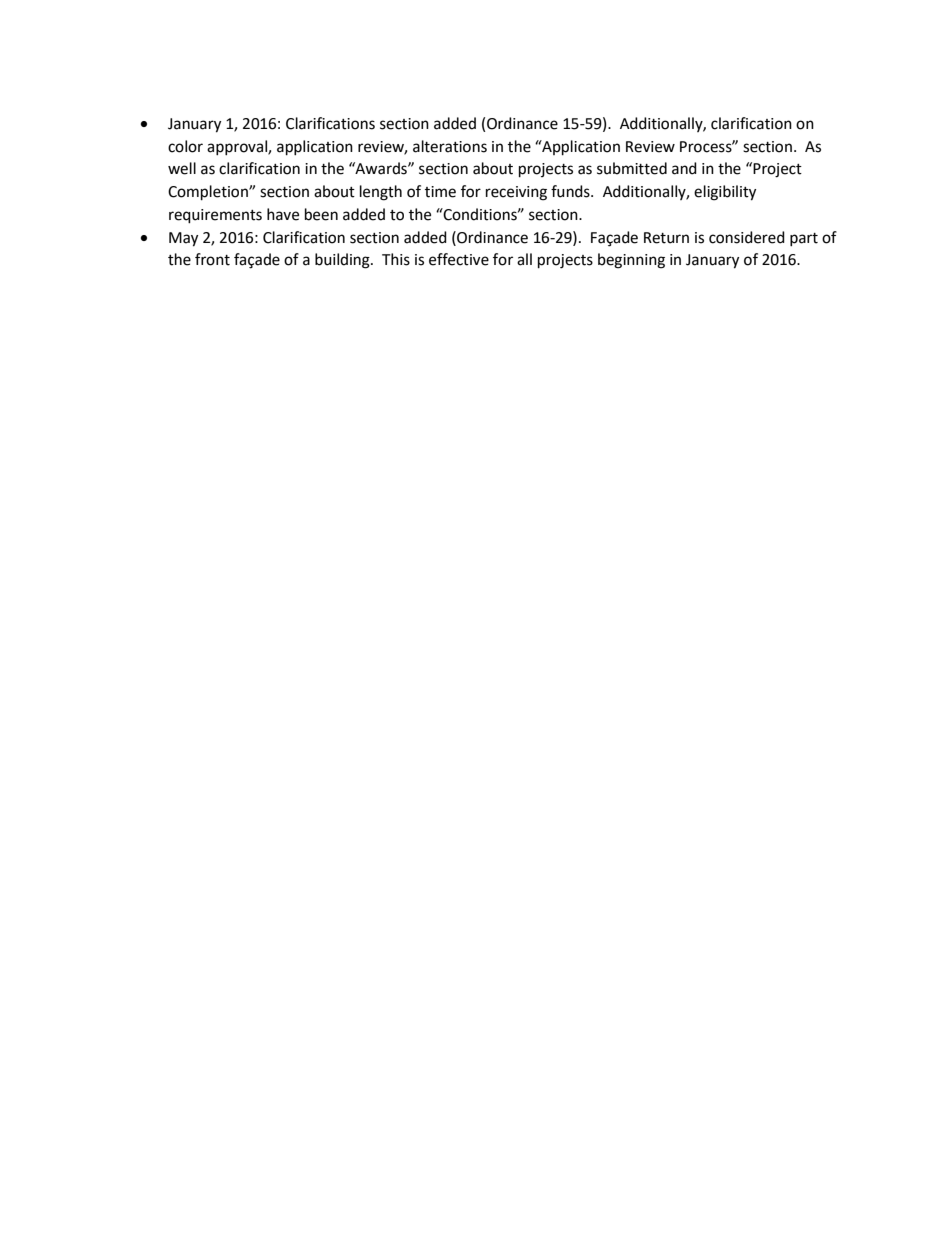 The image size is (952, 1233). I want to click on eligibility, so click(725, 193).
